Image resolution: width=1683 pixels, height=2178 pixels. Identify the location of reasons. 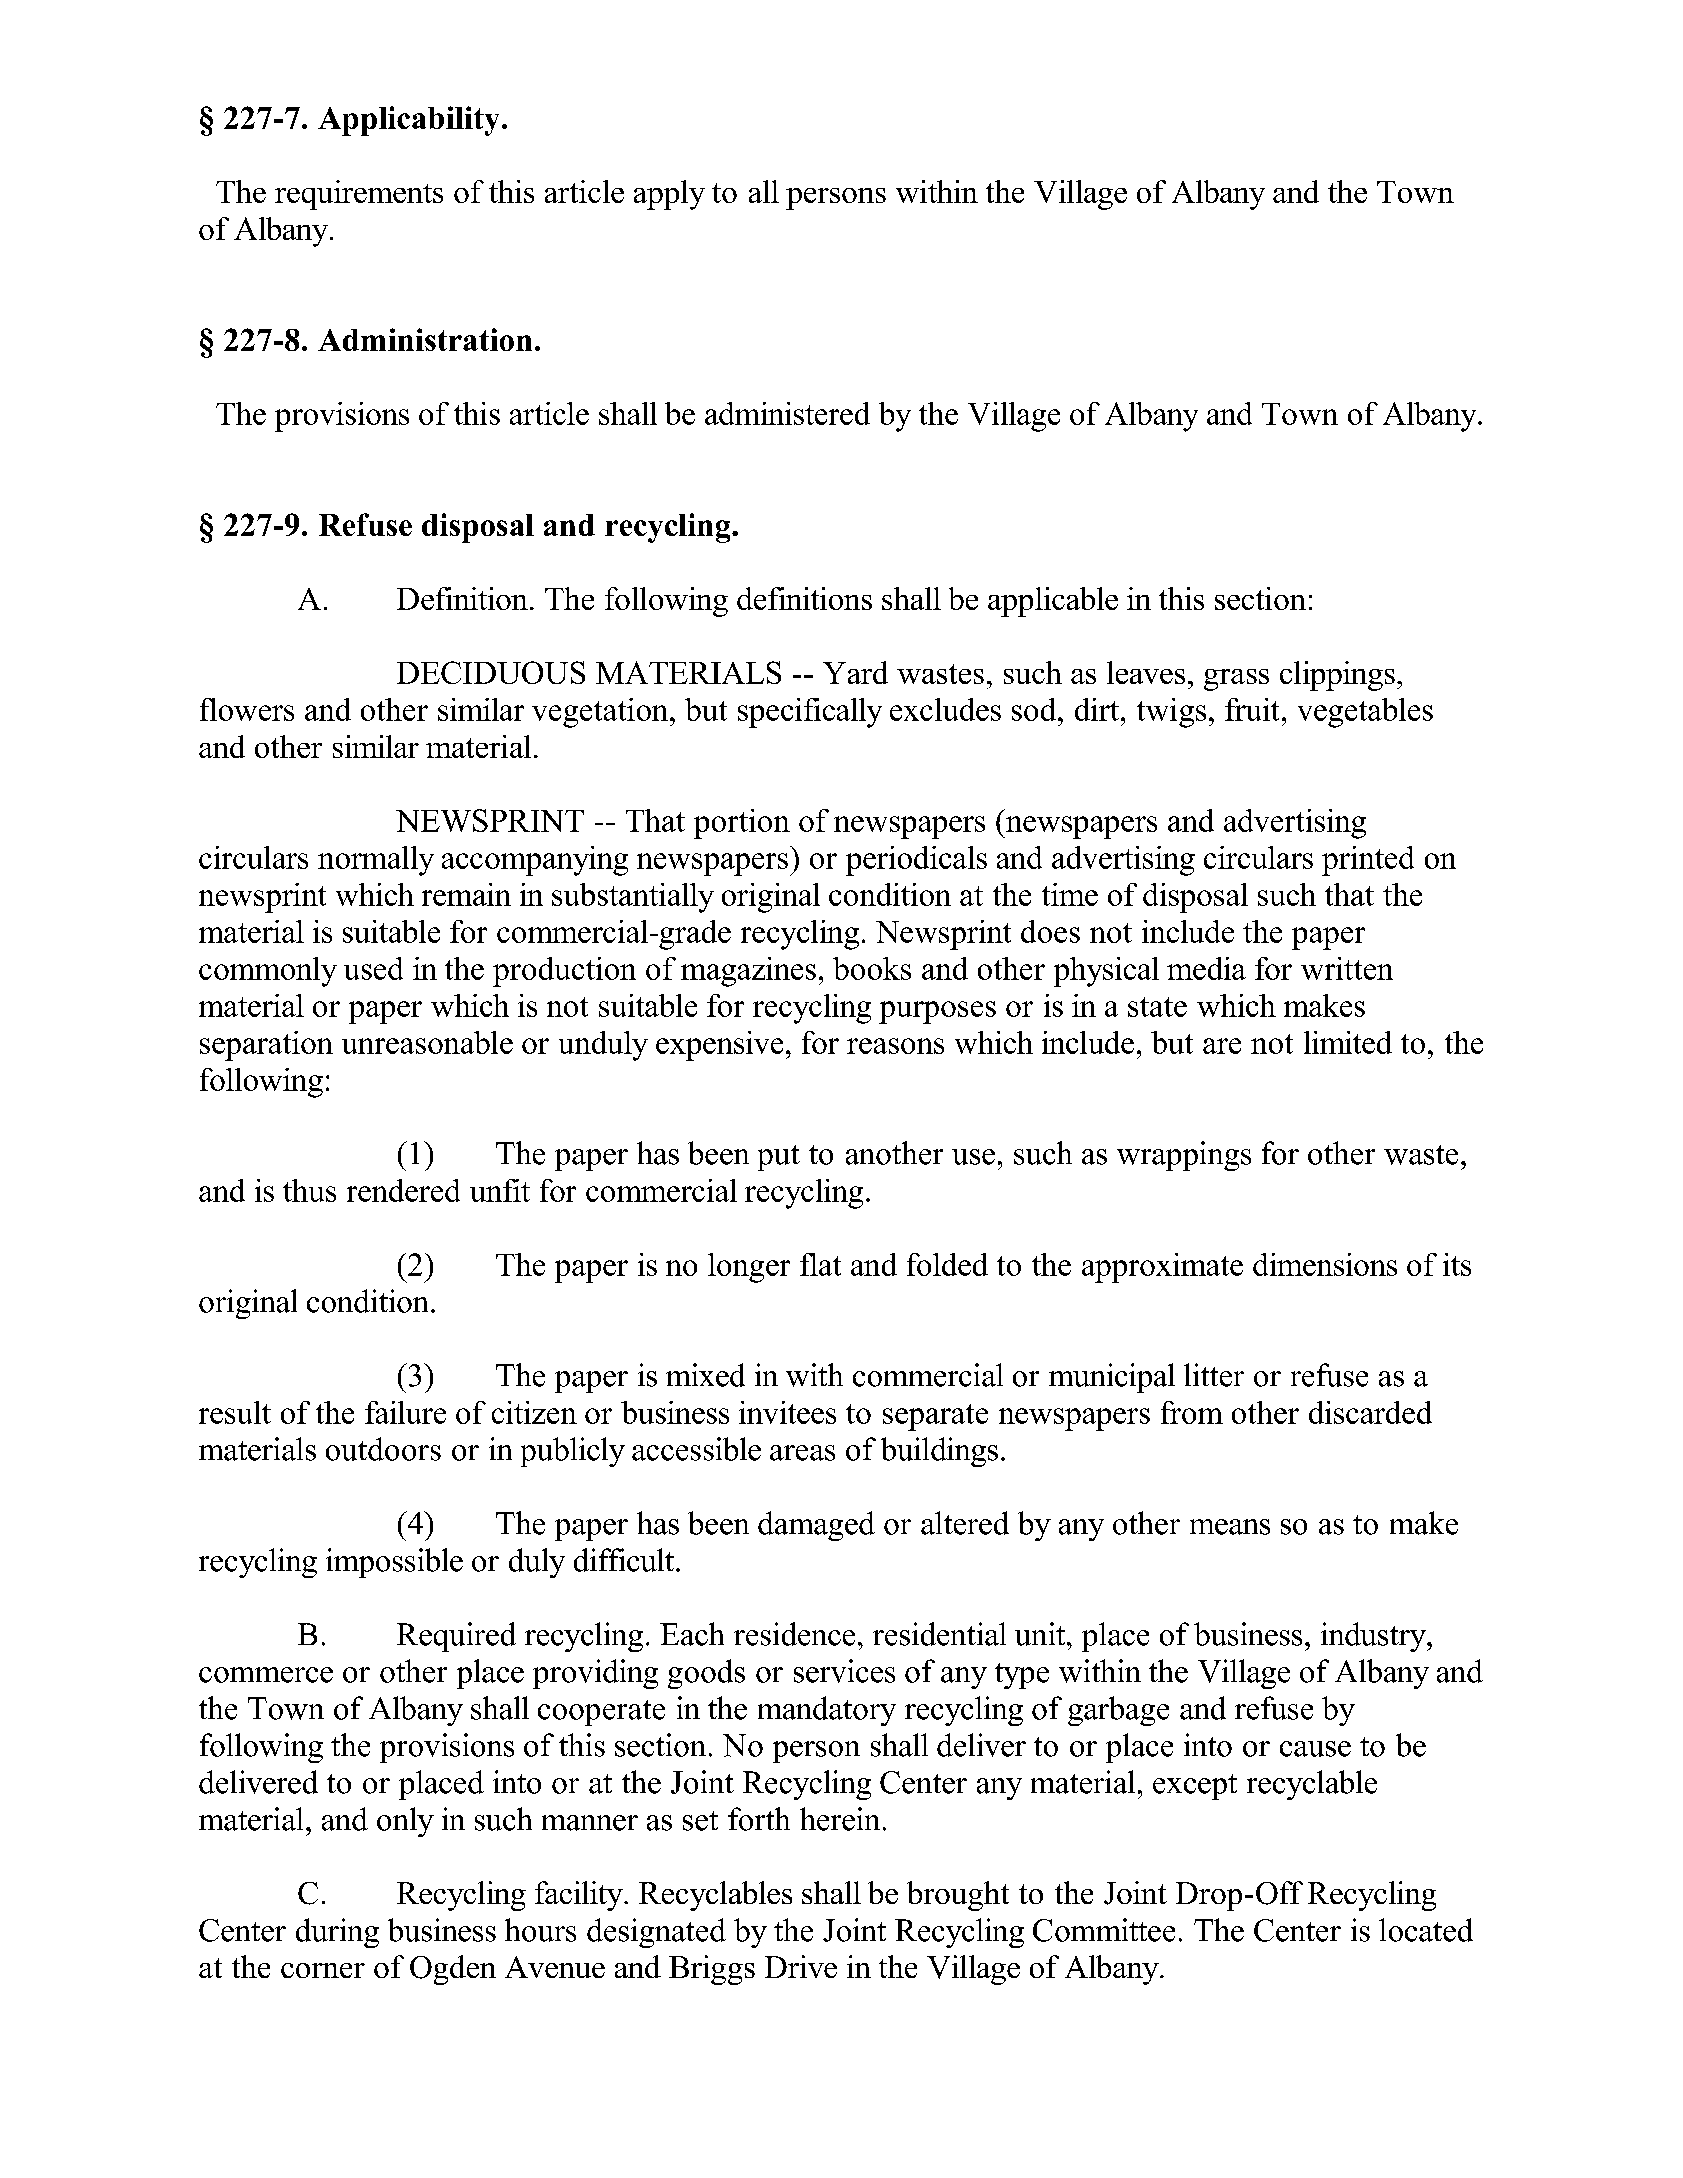
(895, 1046).
